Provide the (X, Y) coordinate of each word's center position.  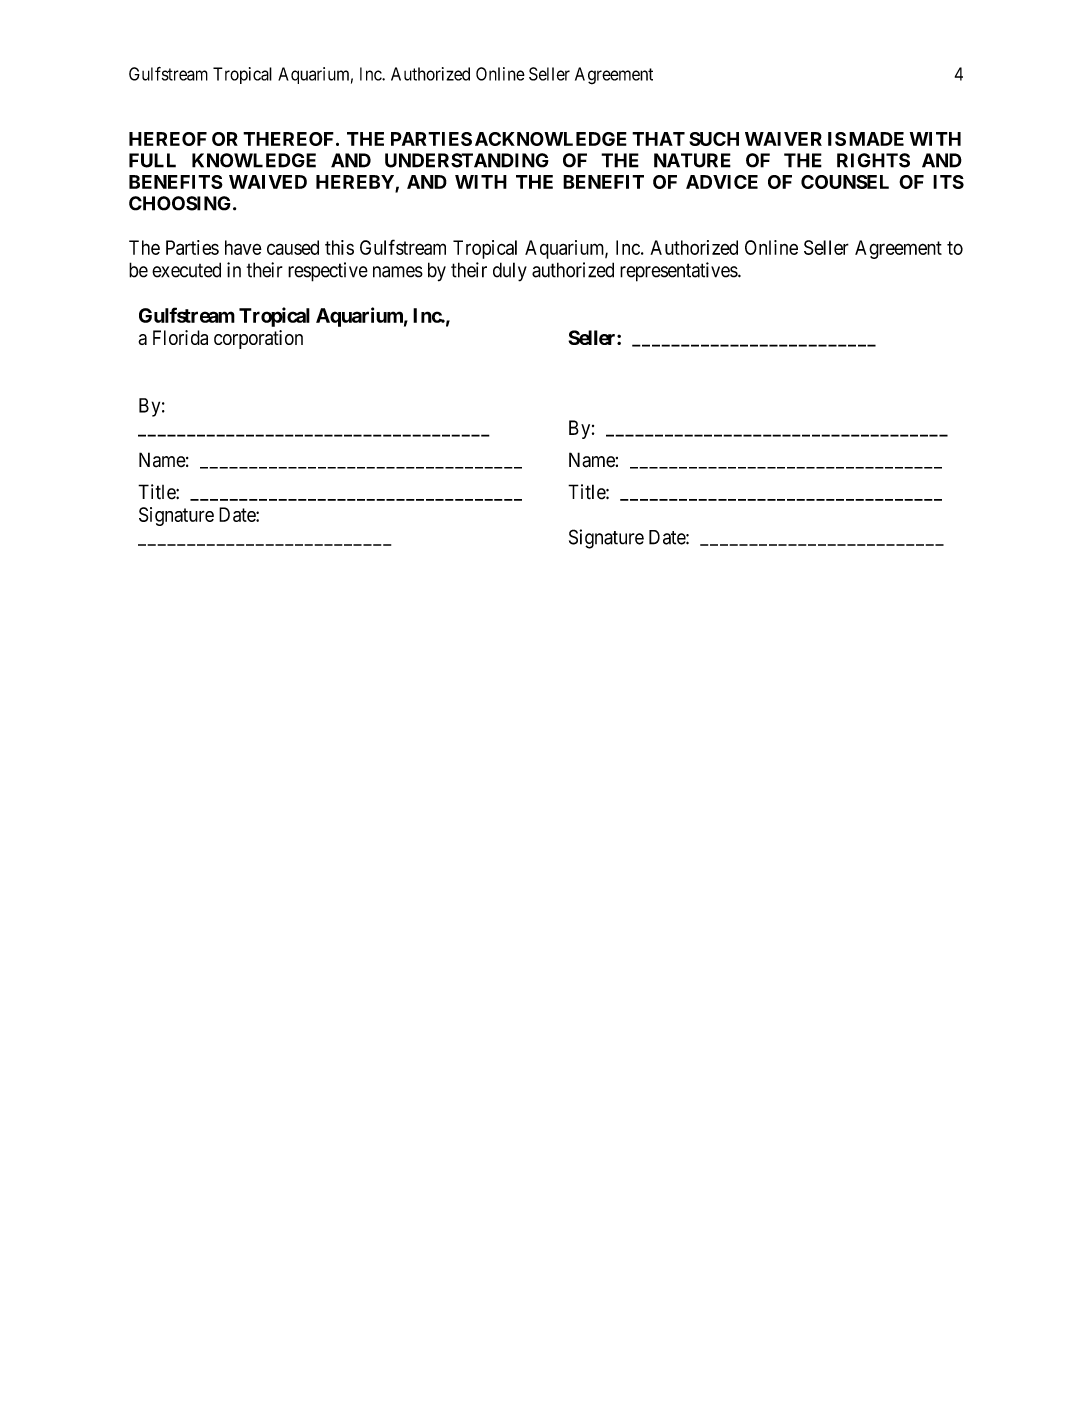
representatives (679, 272)
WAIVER (783, 139)
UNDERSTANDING (467, 160)
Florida (180, 337)
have (243, 247)
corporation (258, 339)
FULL (152, 160)
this (339, 247)
